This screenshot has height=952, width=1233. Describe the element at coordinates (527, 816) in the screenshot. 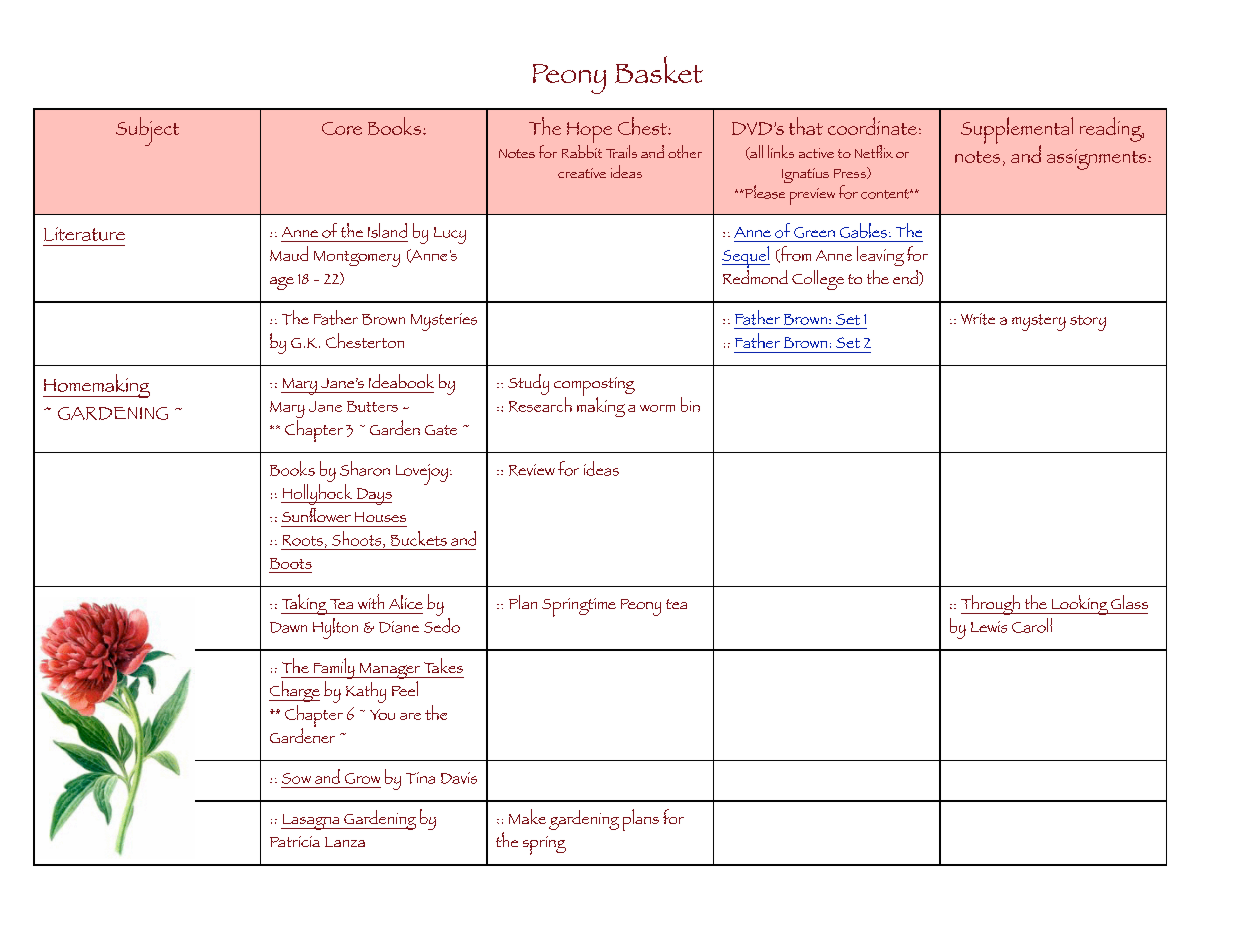

I see `Make` at that location.
